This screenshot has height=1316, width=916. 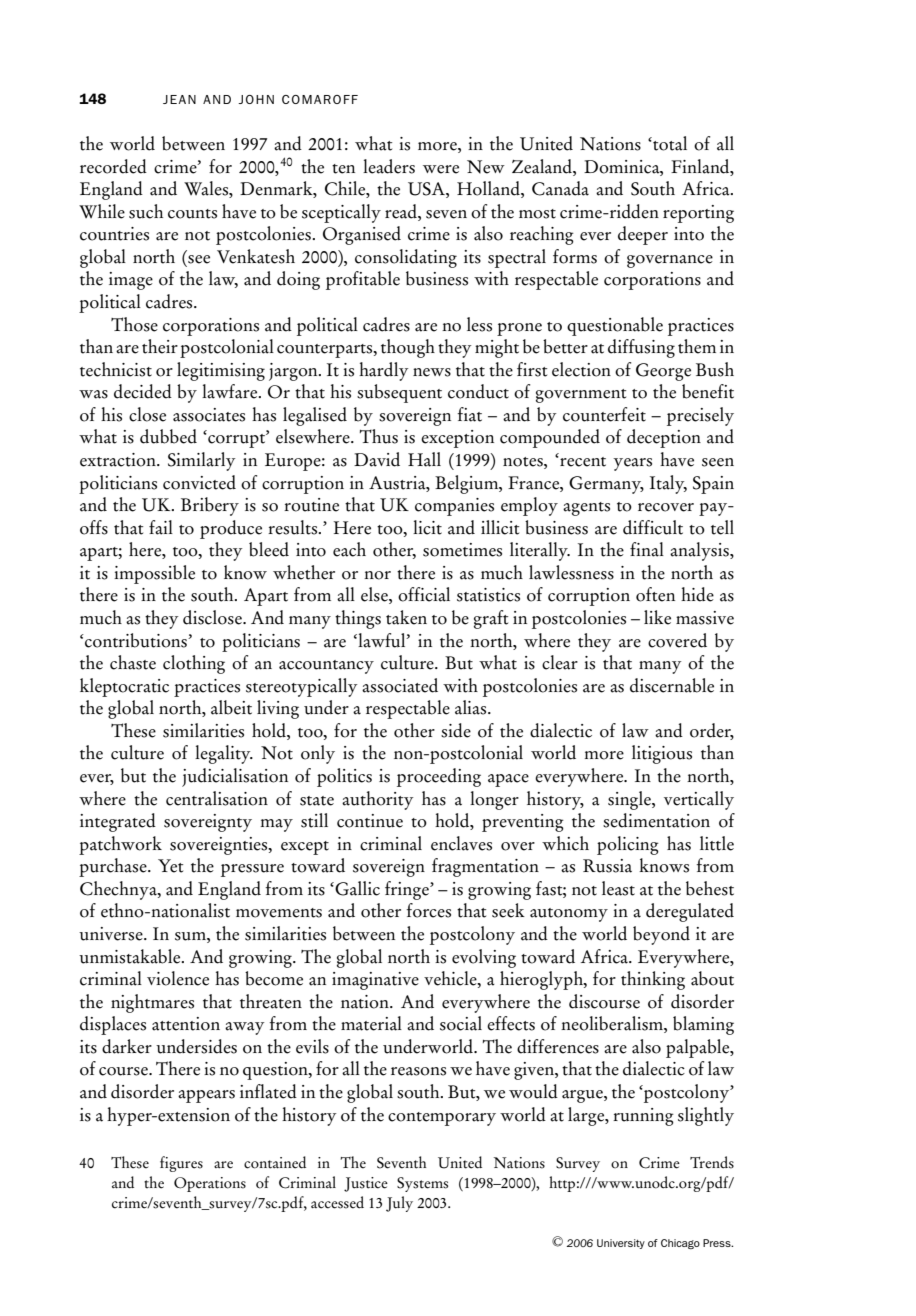 I want to click on University, so click(x=621, y=1244).
